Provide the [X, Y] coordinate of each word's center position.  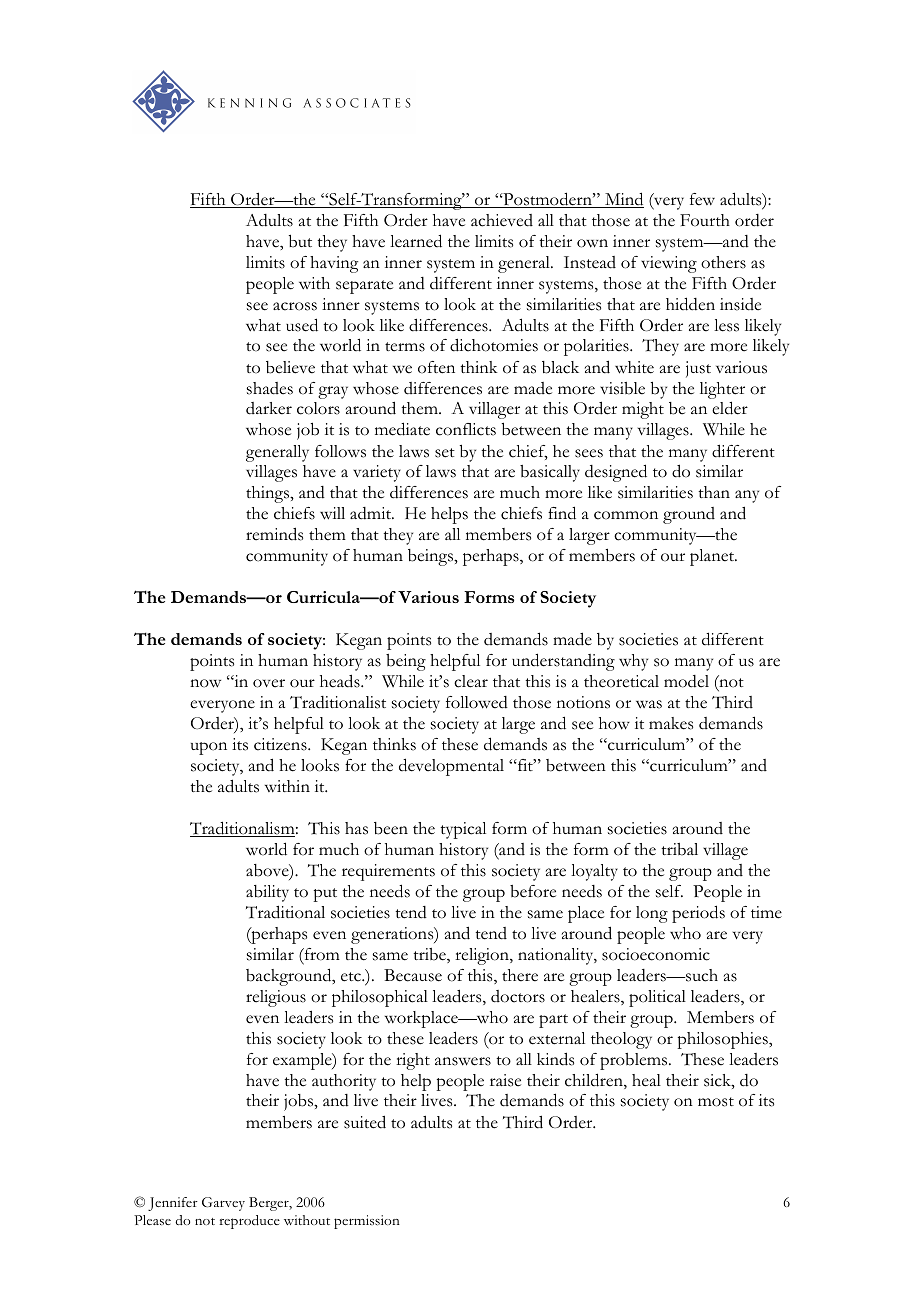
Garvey [223, 1204]
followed [477, 702]
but [300, 241]
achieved [502, 220]
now [205, 683]
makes [671, 723]
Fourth [705, 220]
